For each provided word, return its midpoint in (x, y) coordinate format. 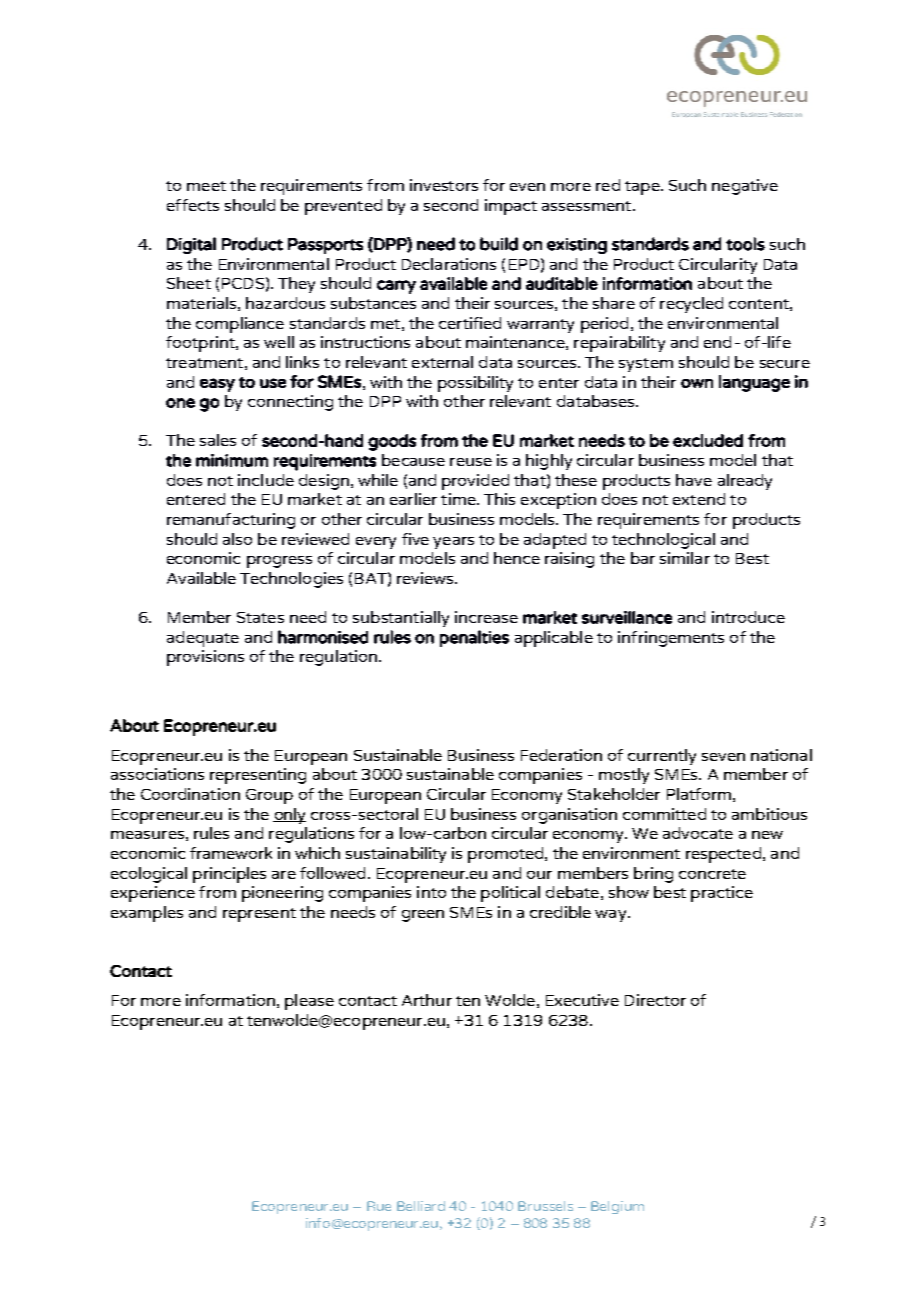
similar (685, 558)
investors (444, 185)
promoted (505, 855)
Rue (379, 1206)
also (237, 539)
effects (193, 205)
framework (231, 853)
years (453, 543)
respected (723, 855)
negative (745, 187)
